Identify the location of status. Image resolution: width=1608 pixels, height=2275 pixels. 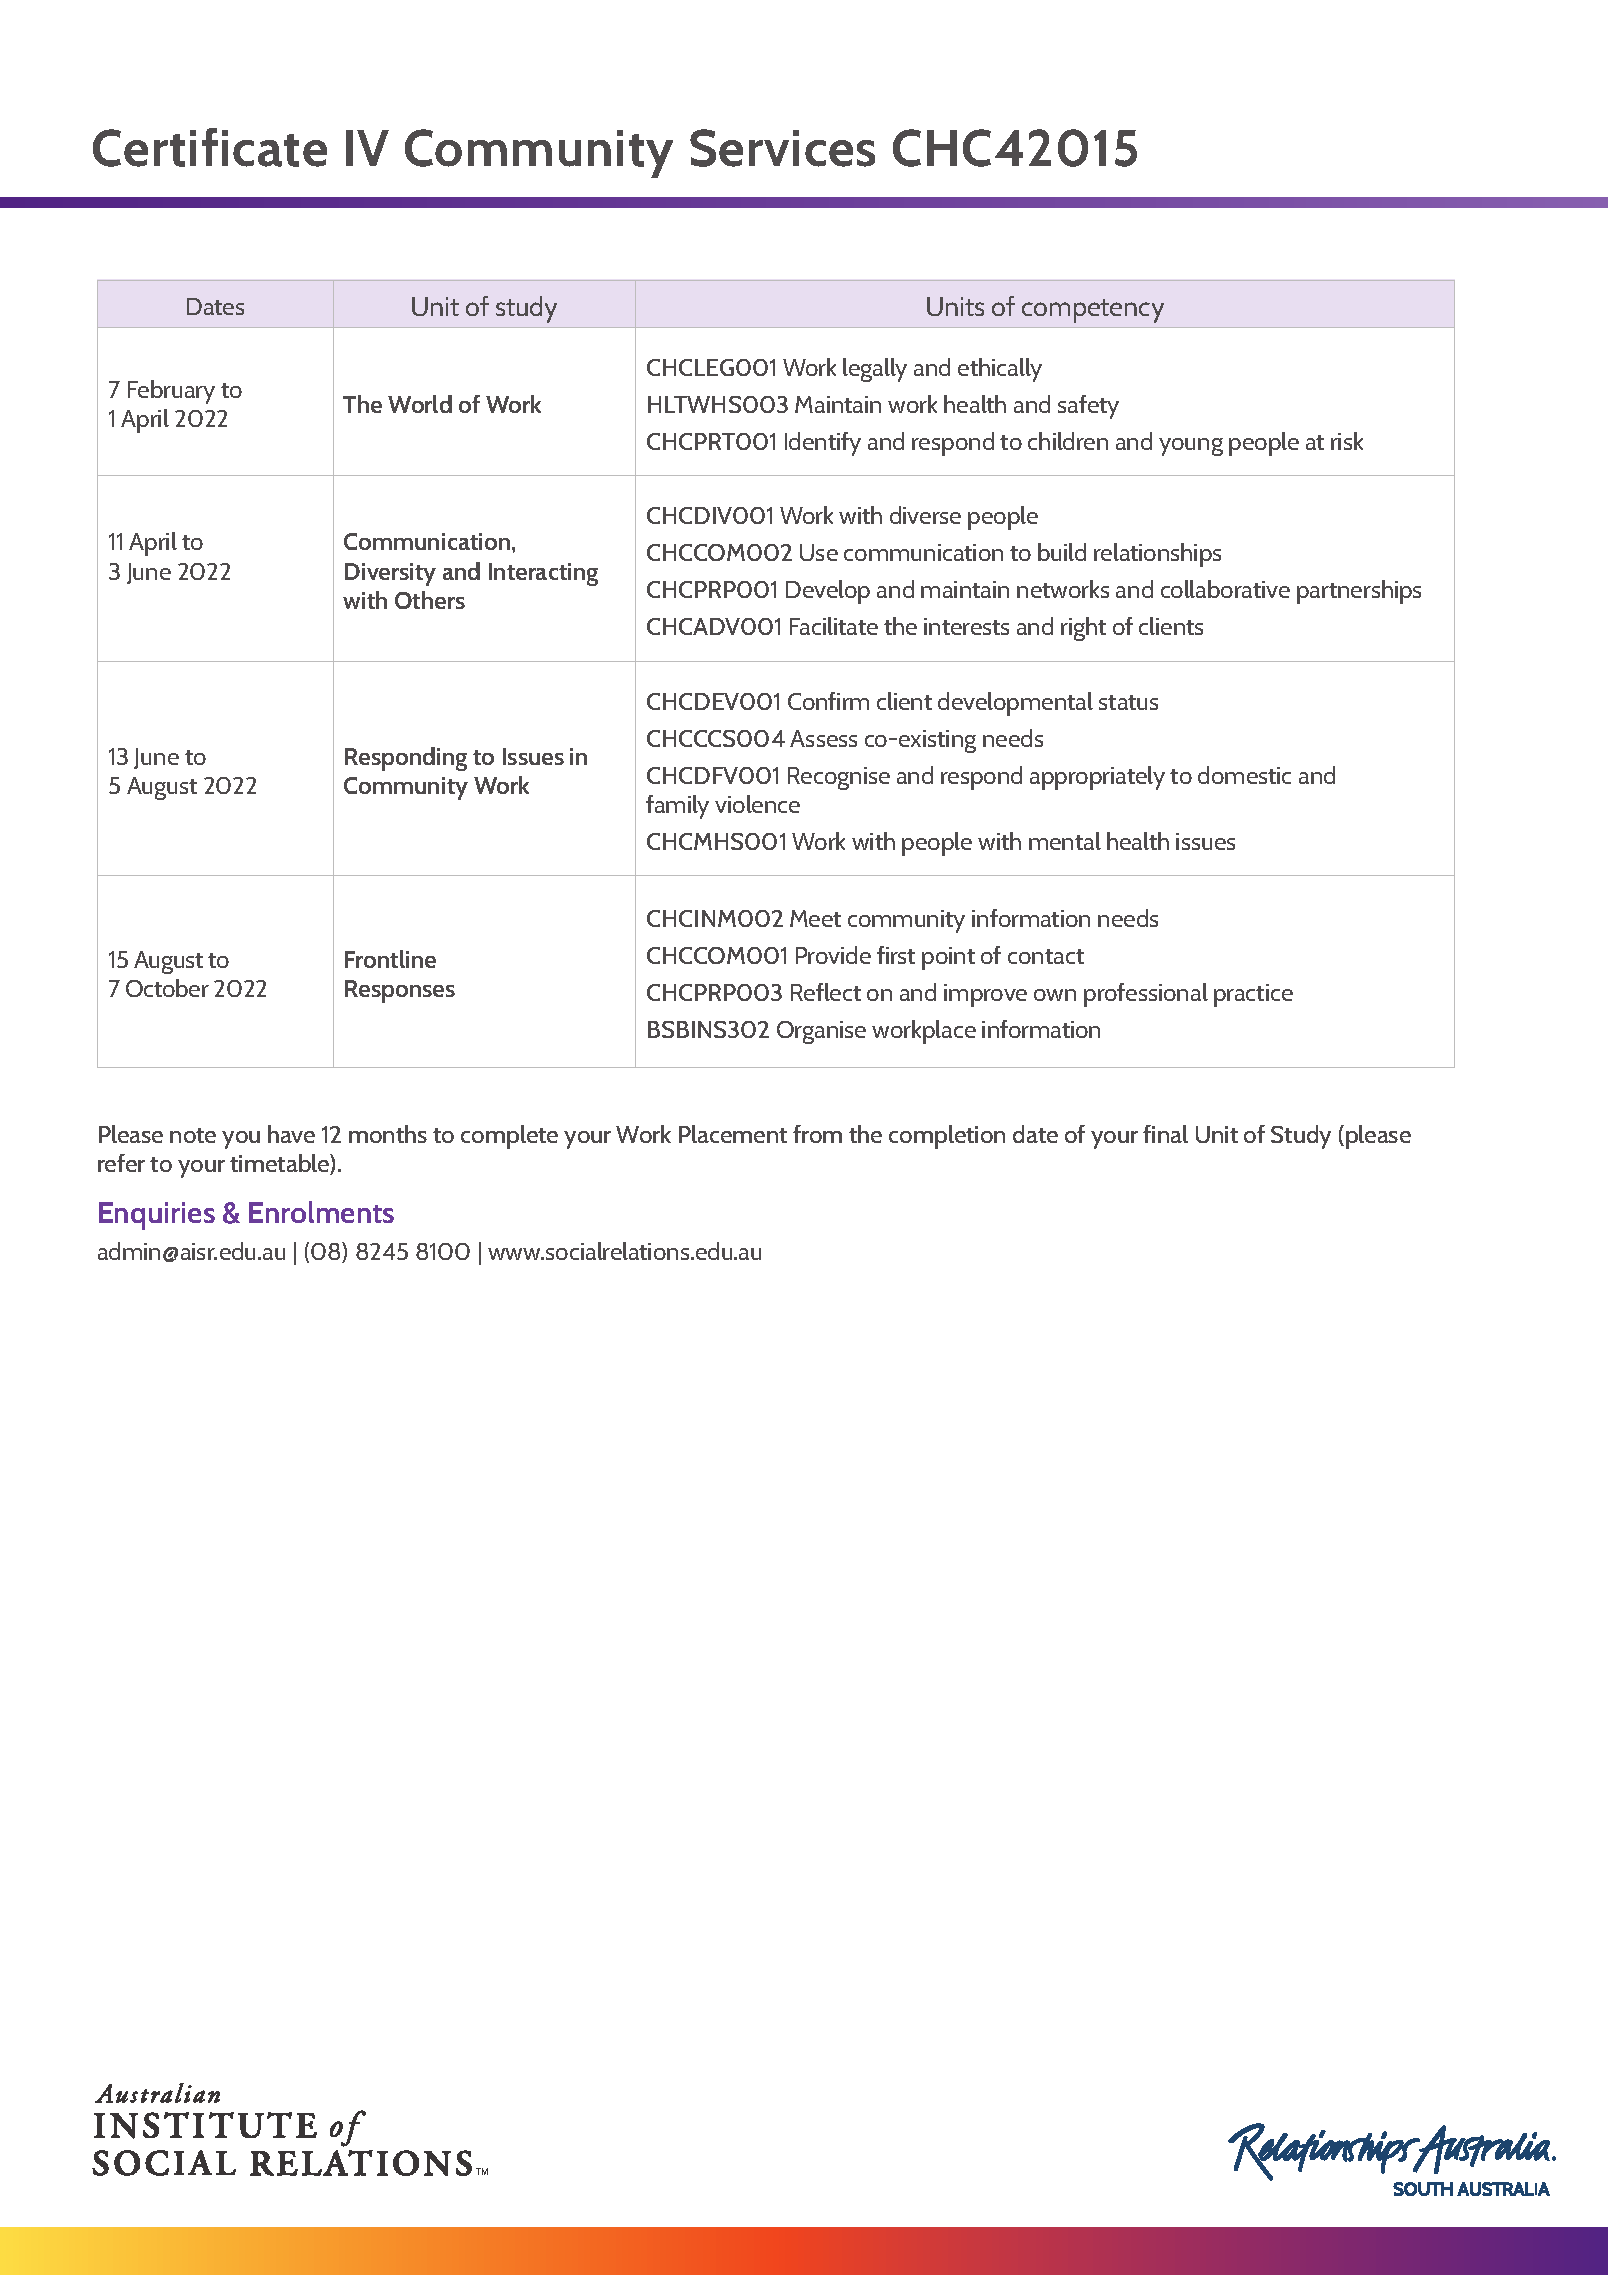
(1128, 702).
